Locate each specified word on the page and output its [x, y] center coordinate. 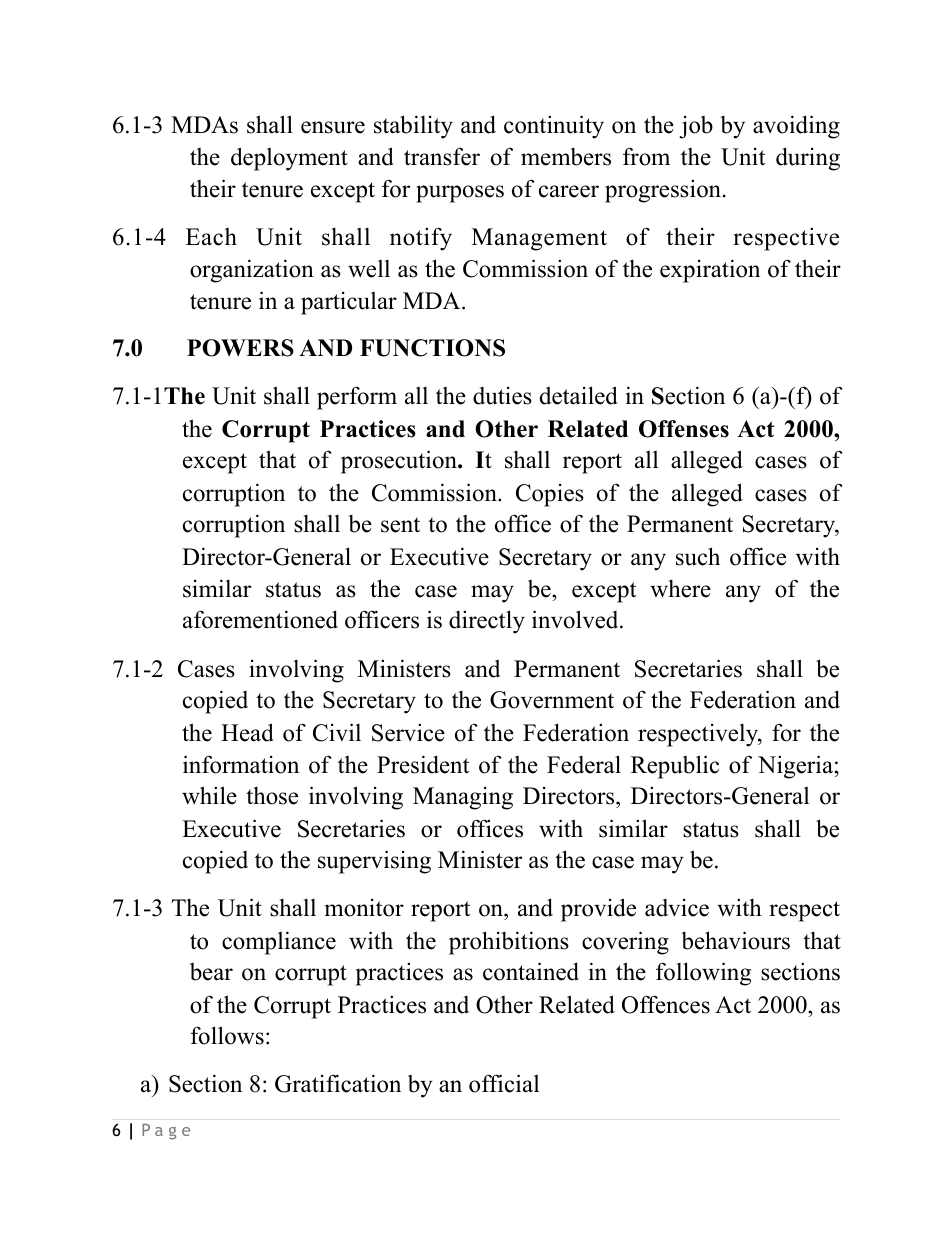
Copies [550, 495]
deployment [289, 159]
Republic [675, 767]
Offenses [684, 429]
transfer [442, 156]
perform [357, 398]
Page [166, 1132]
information [241, 764]
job [696, 127]
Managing [463, 798]
